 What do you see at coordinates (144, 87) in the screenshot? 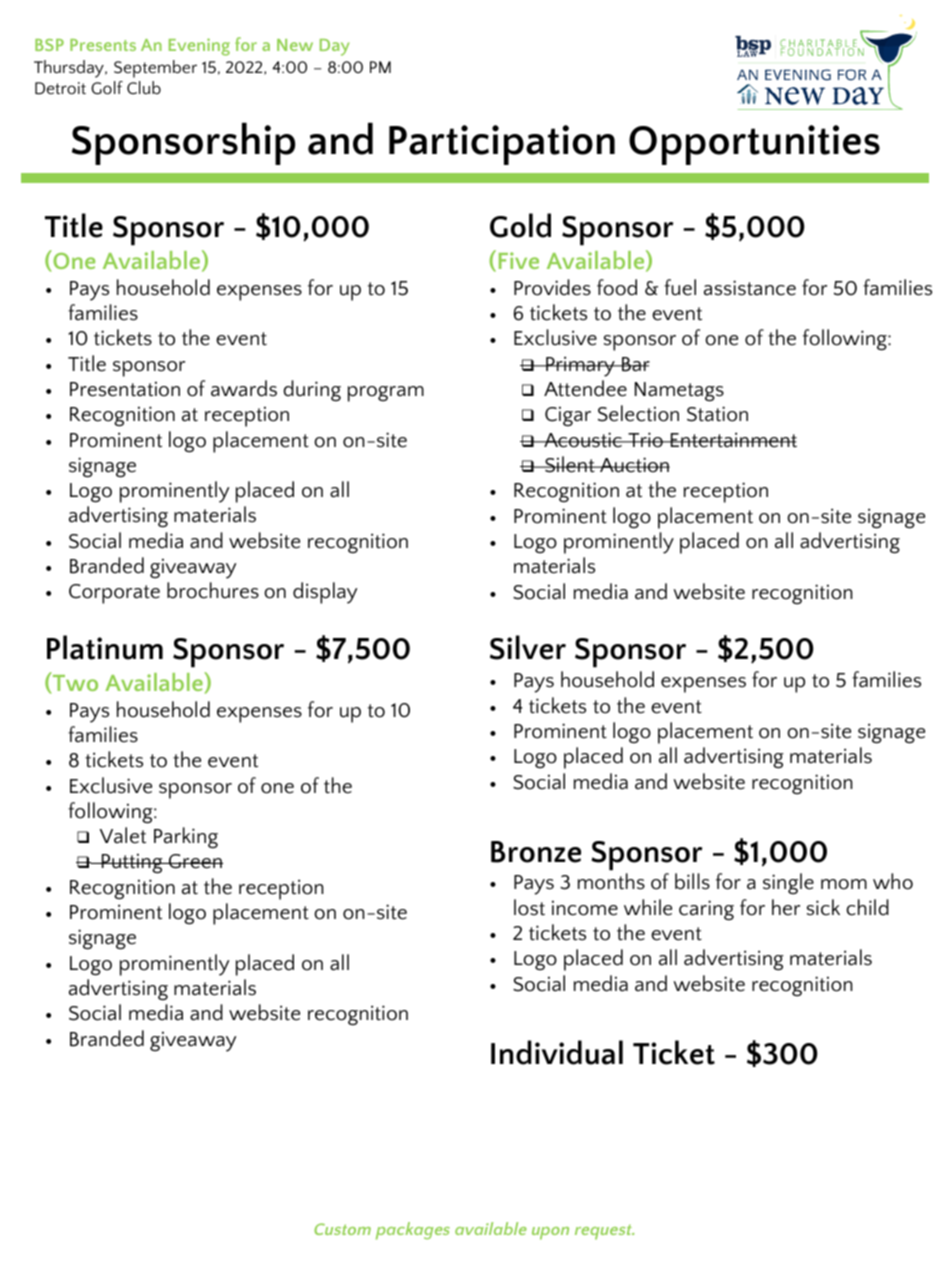
I see `Club` at bounding box center [144, 87].
